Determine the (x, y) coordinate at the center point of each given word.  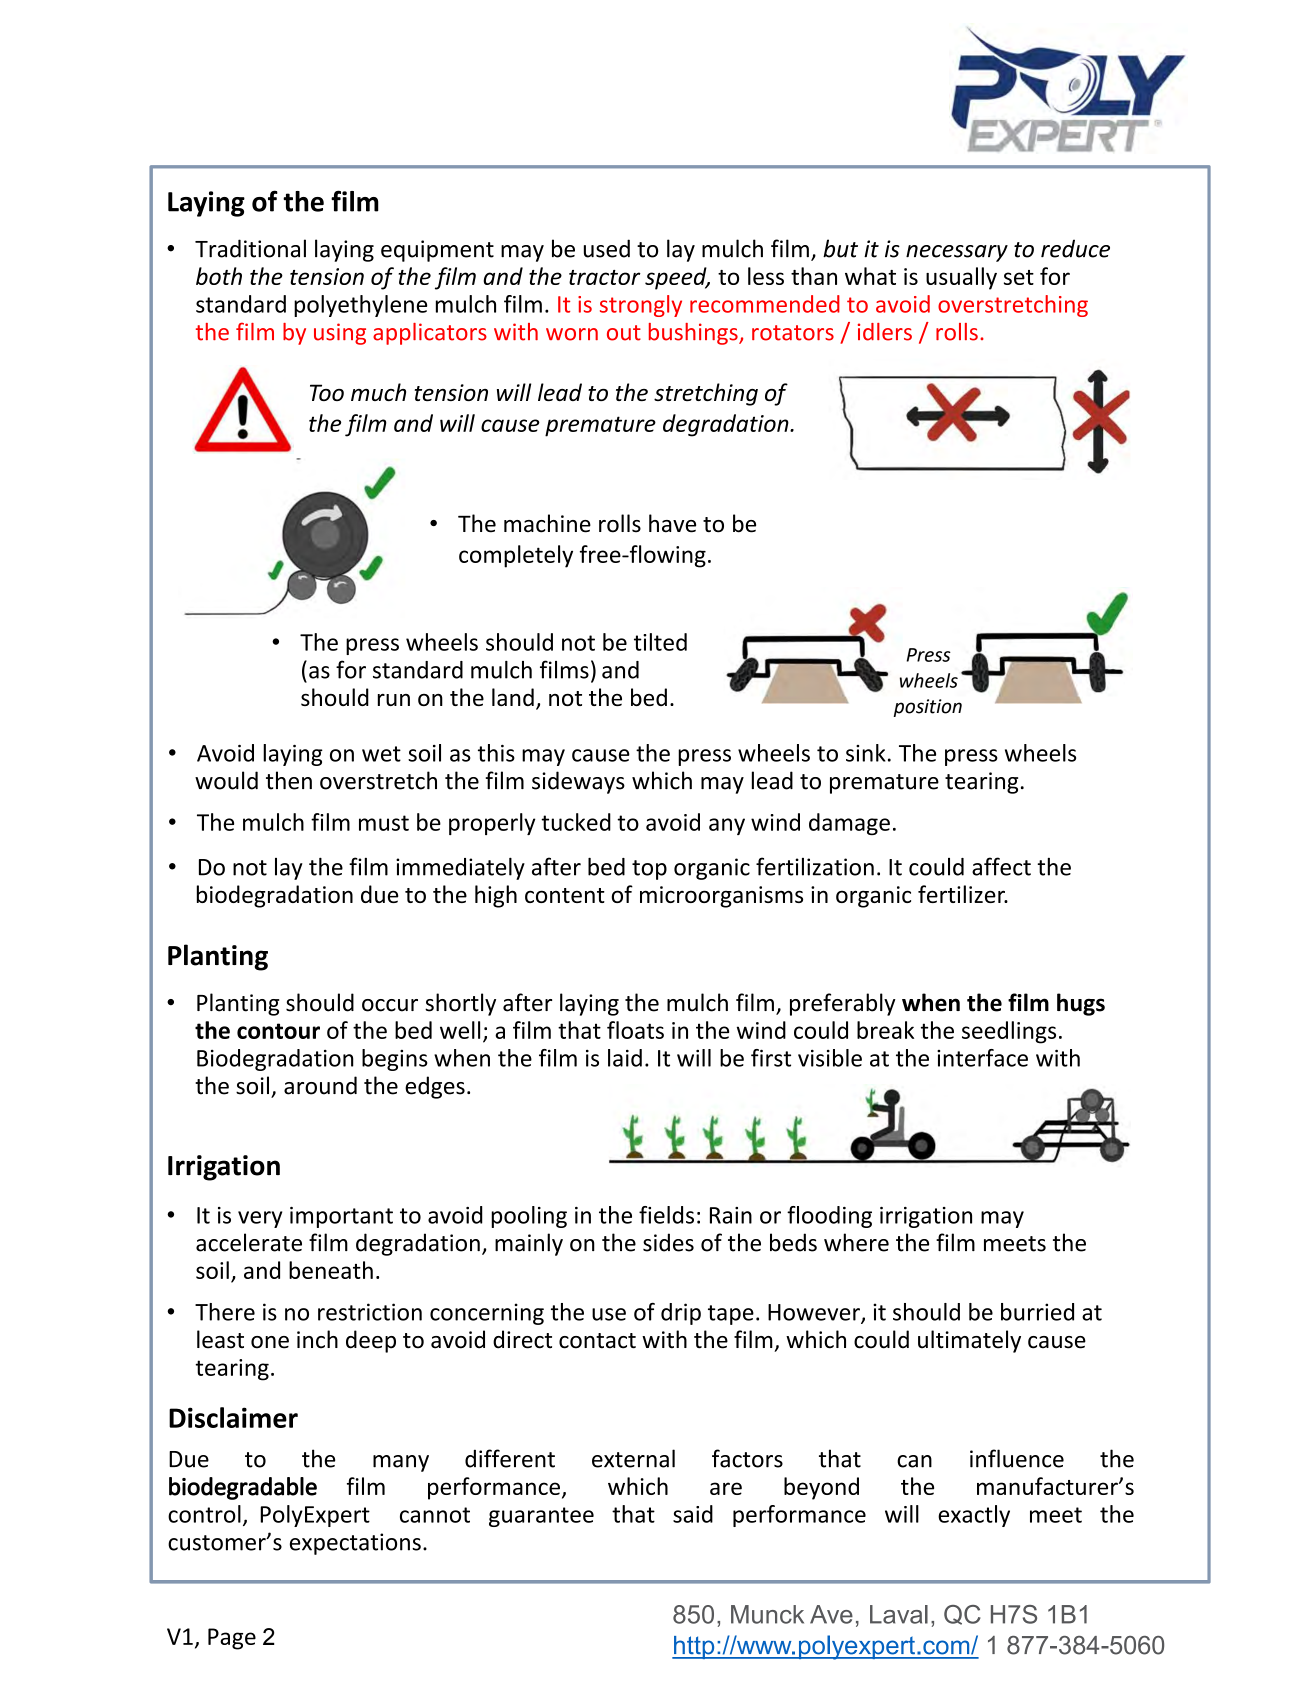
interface (982, 1058)
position (927, 708)
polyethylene (360, 306)
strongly (641, 306)
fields (666, 1215)
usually (961, 278)
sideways (578, 782)
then (289, 780)
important (341, 1217)
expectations (355, 1544)
